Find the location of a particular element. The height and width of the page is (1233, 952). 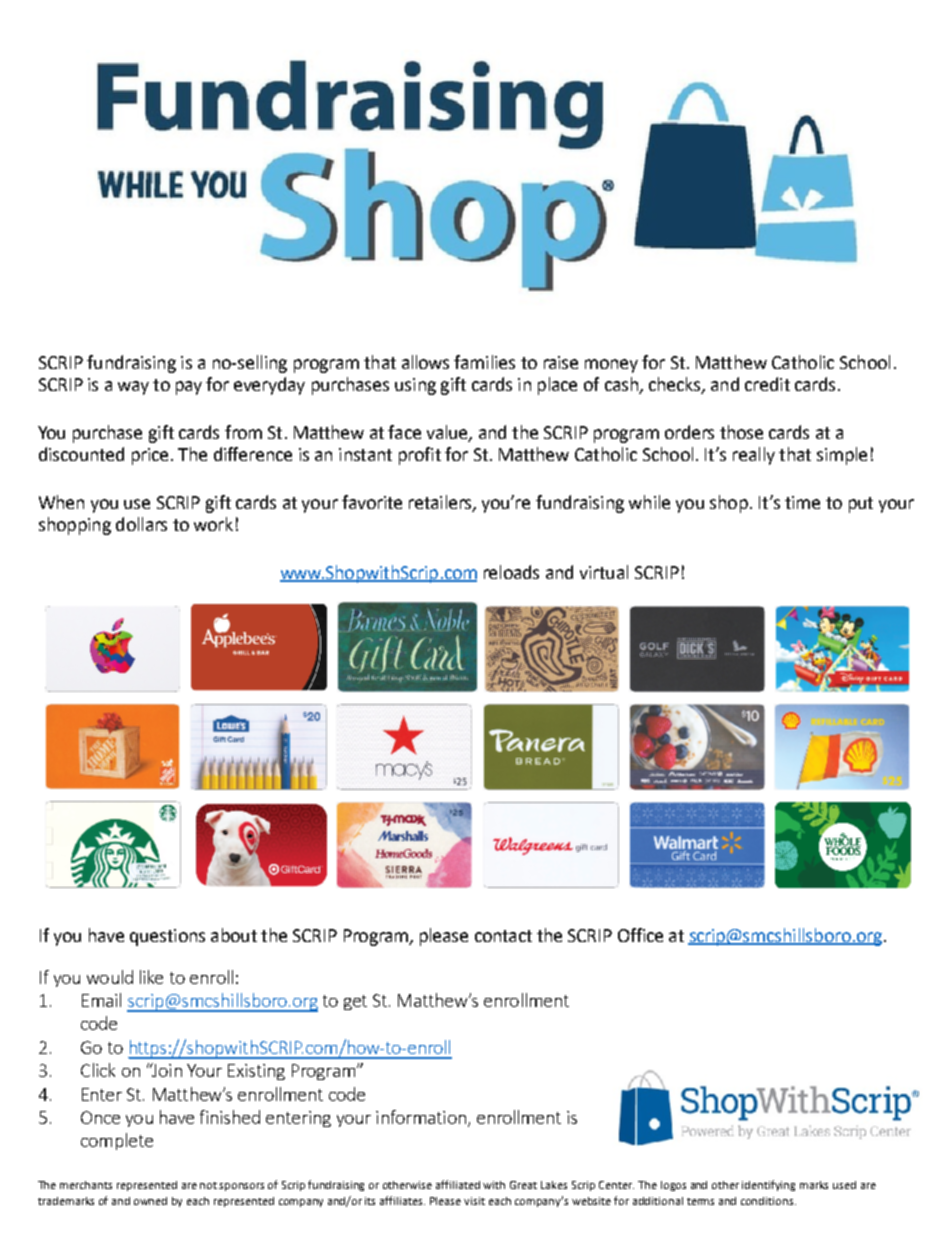

questions is located at coordinates (167, 937).
